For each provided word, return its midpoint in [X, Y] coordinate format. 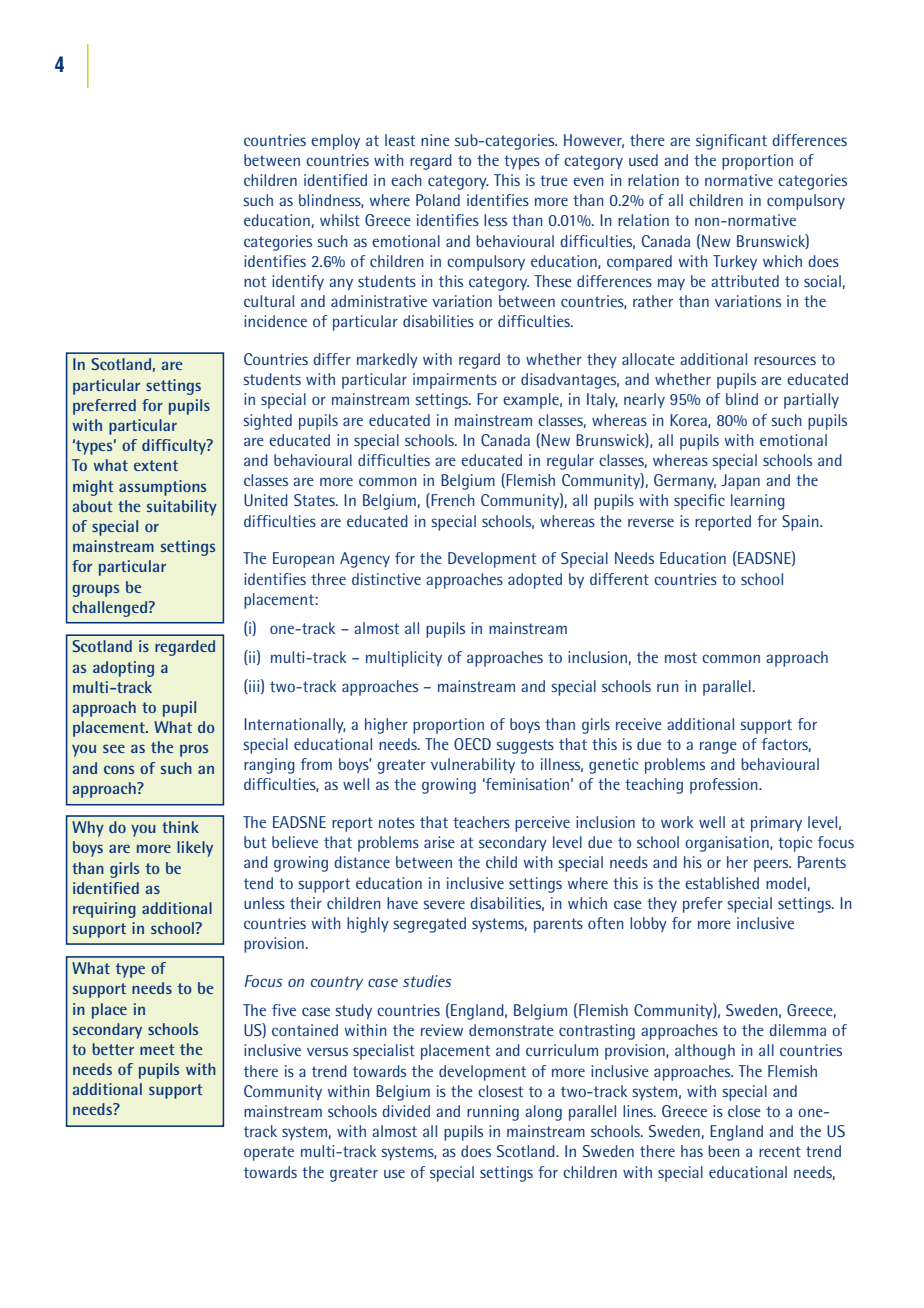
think [180, 827]
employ [335, 142]
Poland [438, 200]
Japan [740, 482]
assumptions [162, 488]
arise [439, 842]
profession [725, 786]
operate [269, 1153]
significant [731, 142]
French [452, 500]
